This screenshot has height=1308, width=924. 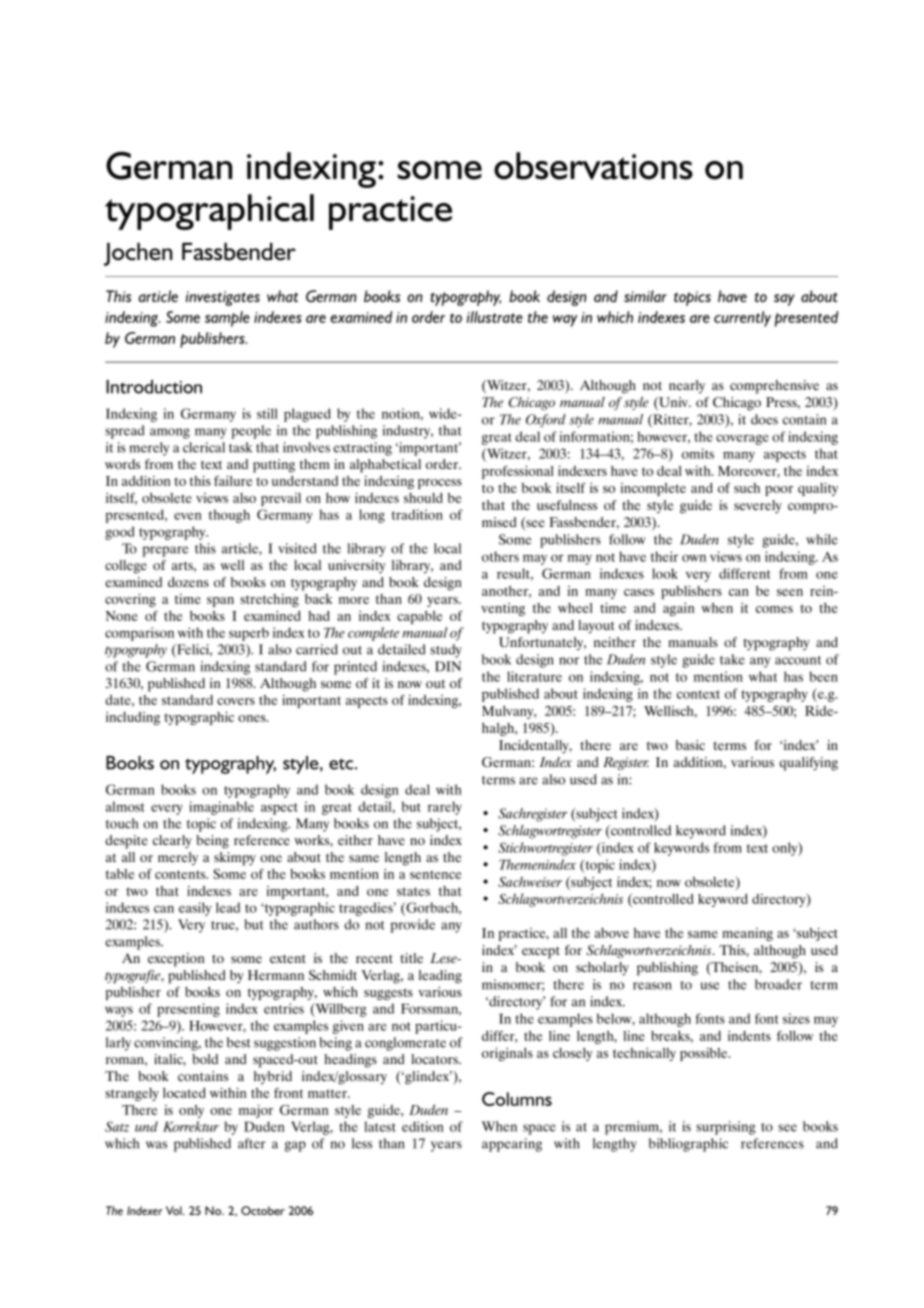 What do you see at coordinates (688, 1145) in the screenshot?
I see `bibliographic` at bounding box center [688, 1145].
